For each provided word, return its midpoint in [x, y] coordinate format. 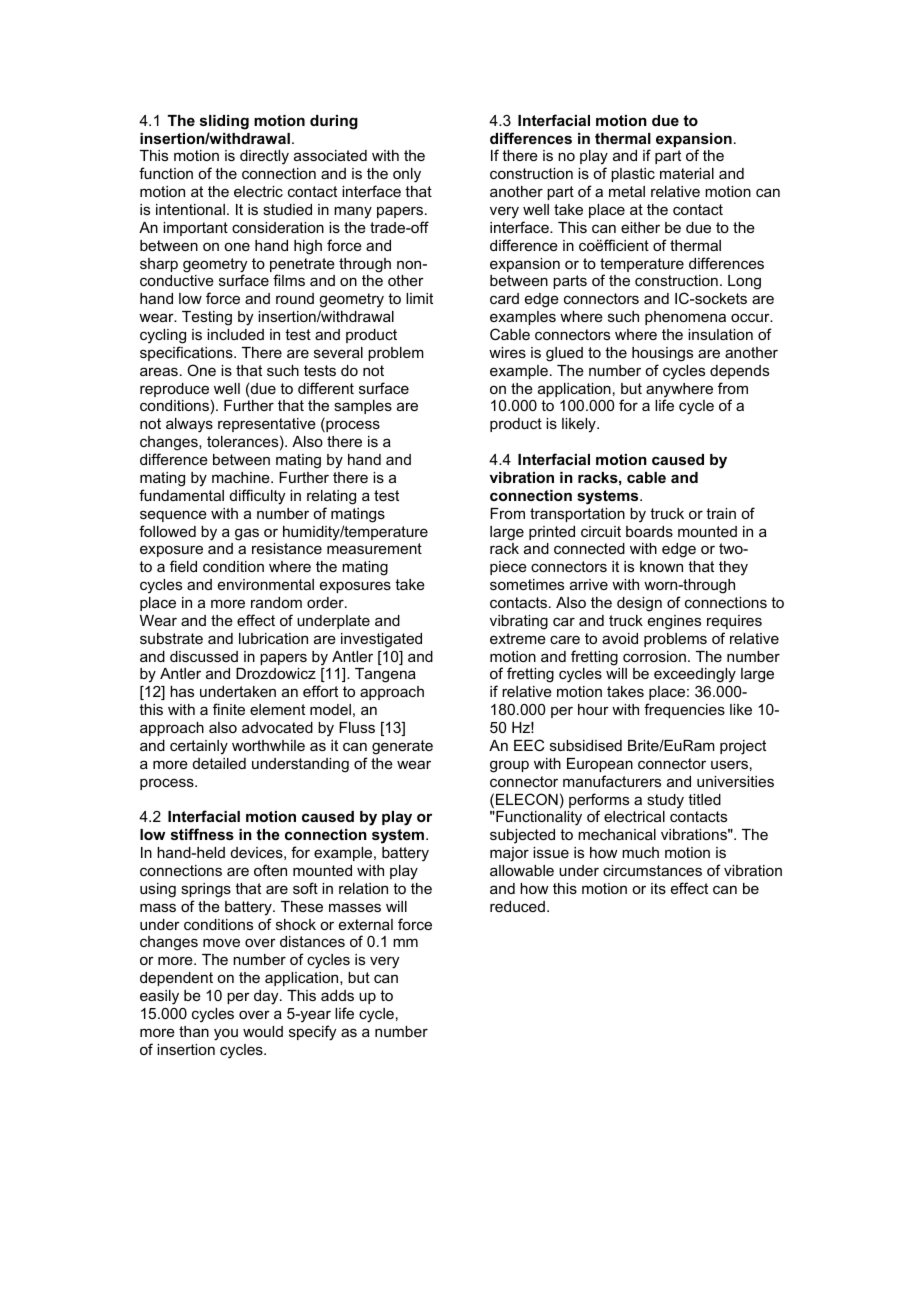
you [226, 1034]
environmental [266, 584]
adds [337, 995]
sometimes [527, 584]
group [509, 766]
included [235, 334]
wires [507, 352]
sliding [224, 122]
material [687, 173]
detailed [219, 763]
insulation [720, 334]
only [407, 175]
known [661, 566]
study [665, 801]
